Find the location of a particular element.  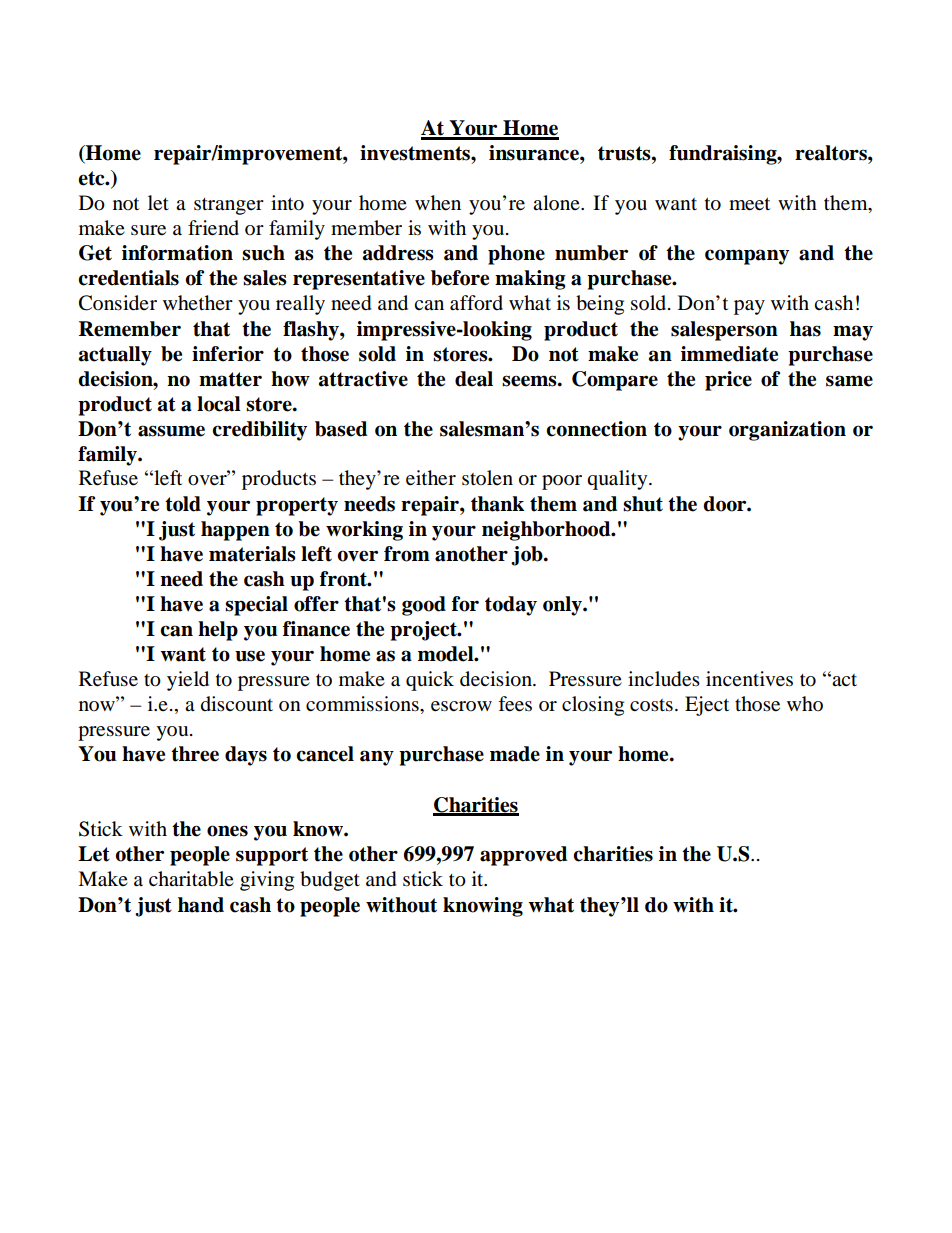

stranger is located at coordinates (229, 206).
